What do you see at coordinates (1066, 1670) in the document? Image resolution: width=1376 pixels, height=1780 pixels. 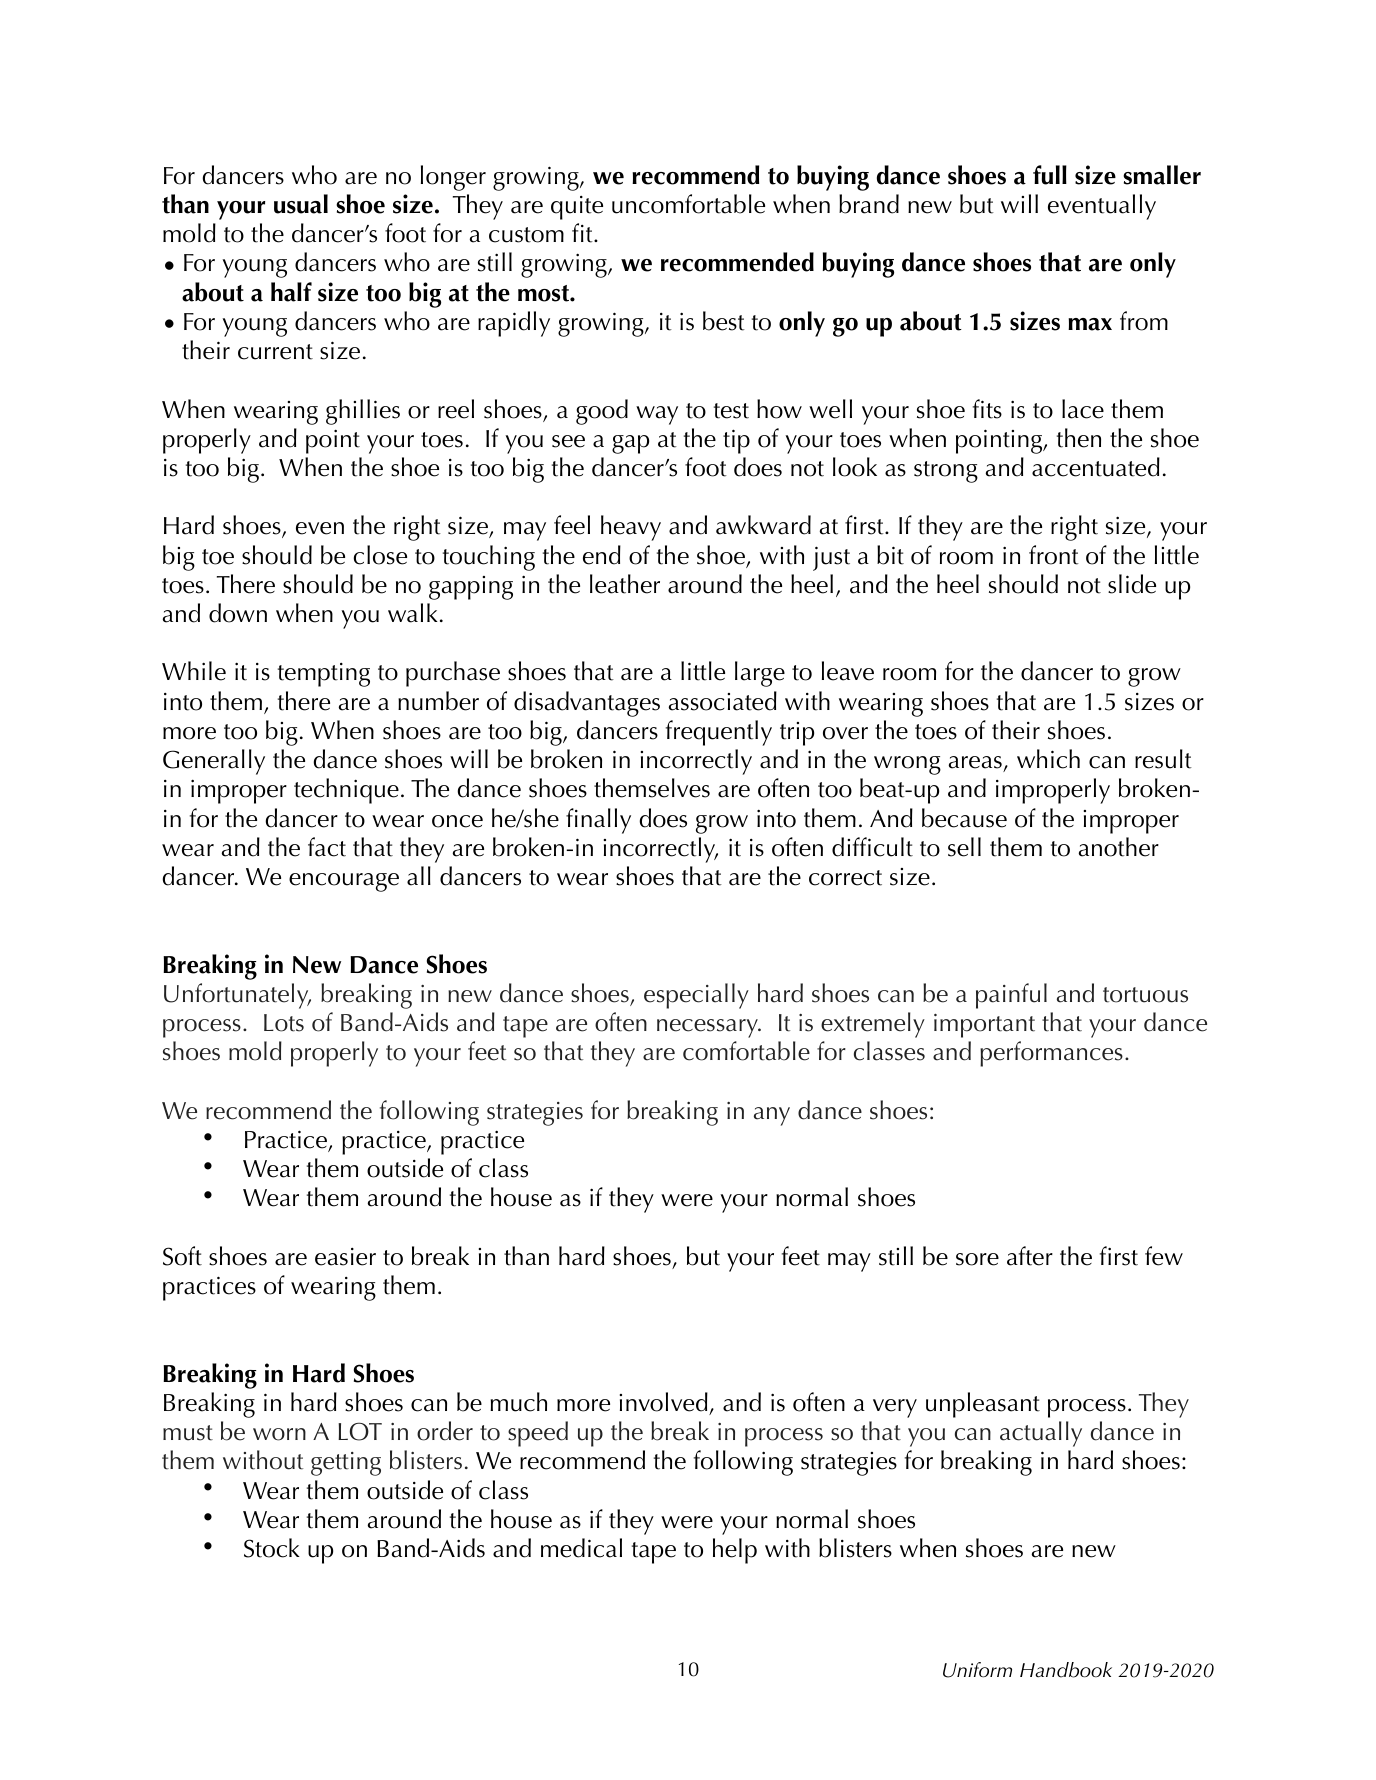 I see `Handbook` at bounding box center [1066, 1670].
